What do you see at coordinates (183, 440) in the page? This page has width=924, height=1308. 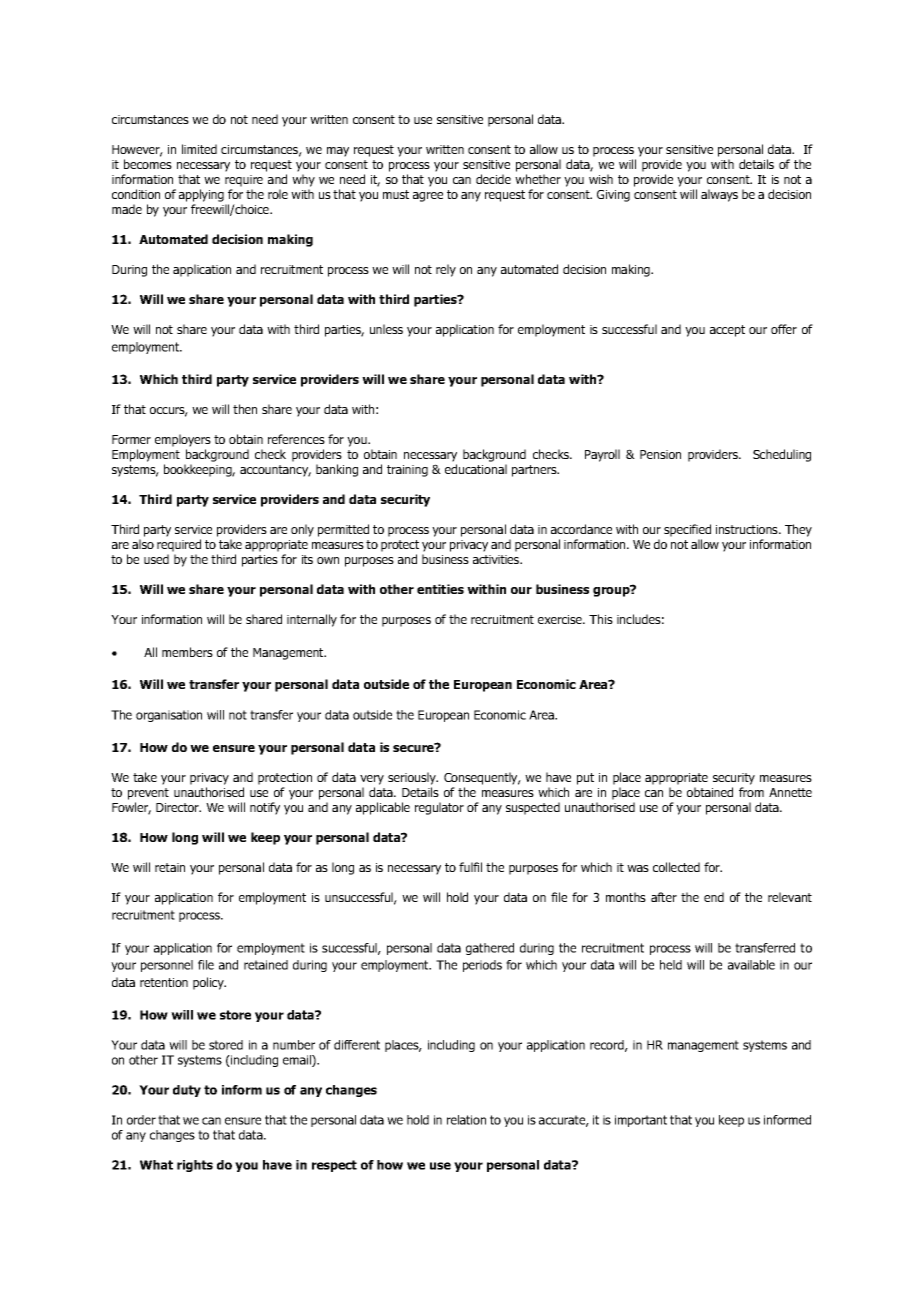 I see `employers` at bounding box center [183, 440].
